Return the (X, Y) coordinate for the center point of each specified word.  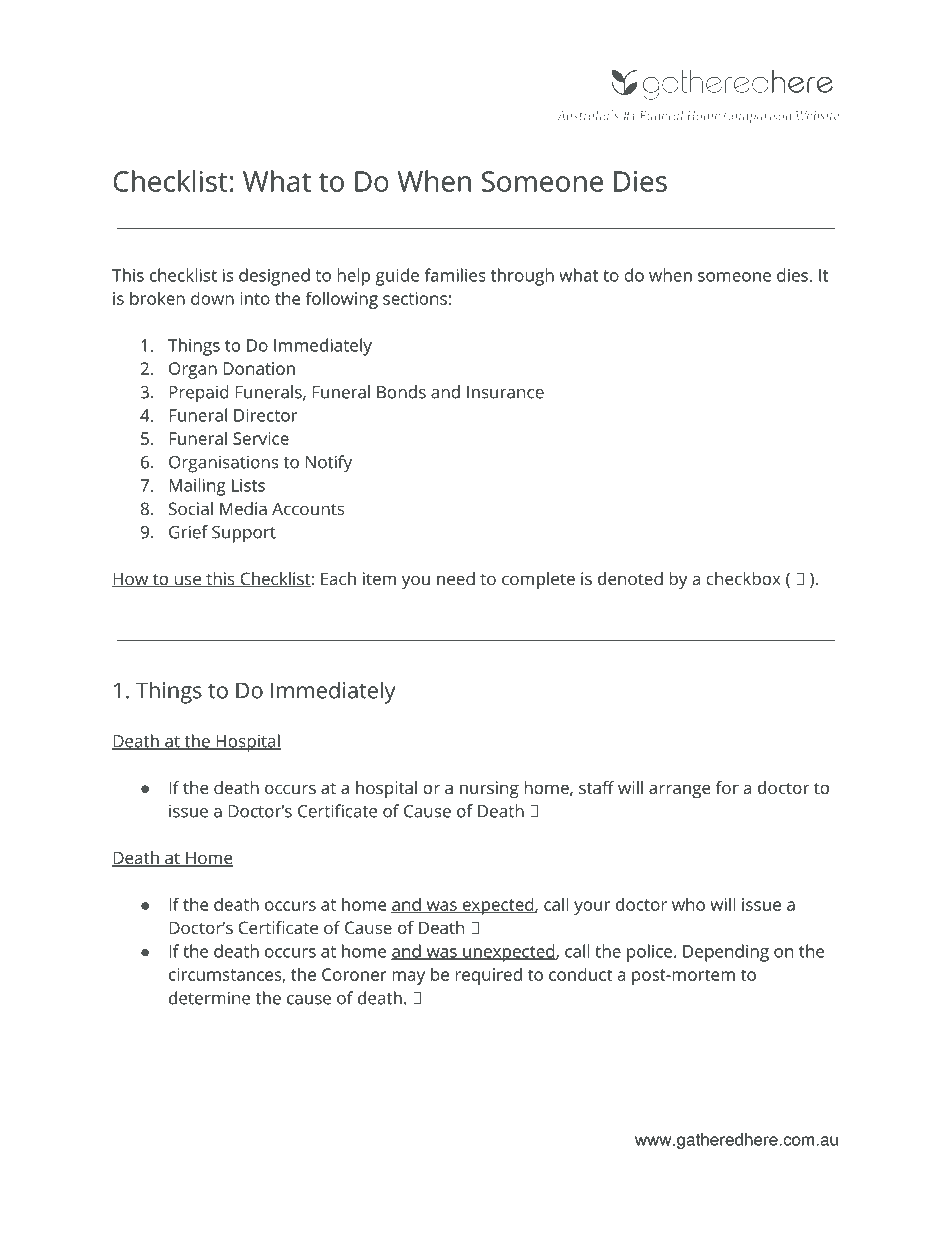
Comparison (757, 116)
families (455, 275)
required (488, 976)
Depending (726, 953)
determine (209, 998)
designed (274, 277)
